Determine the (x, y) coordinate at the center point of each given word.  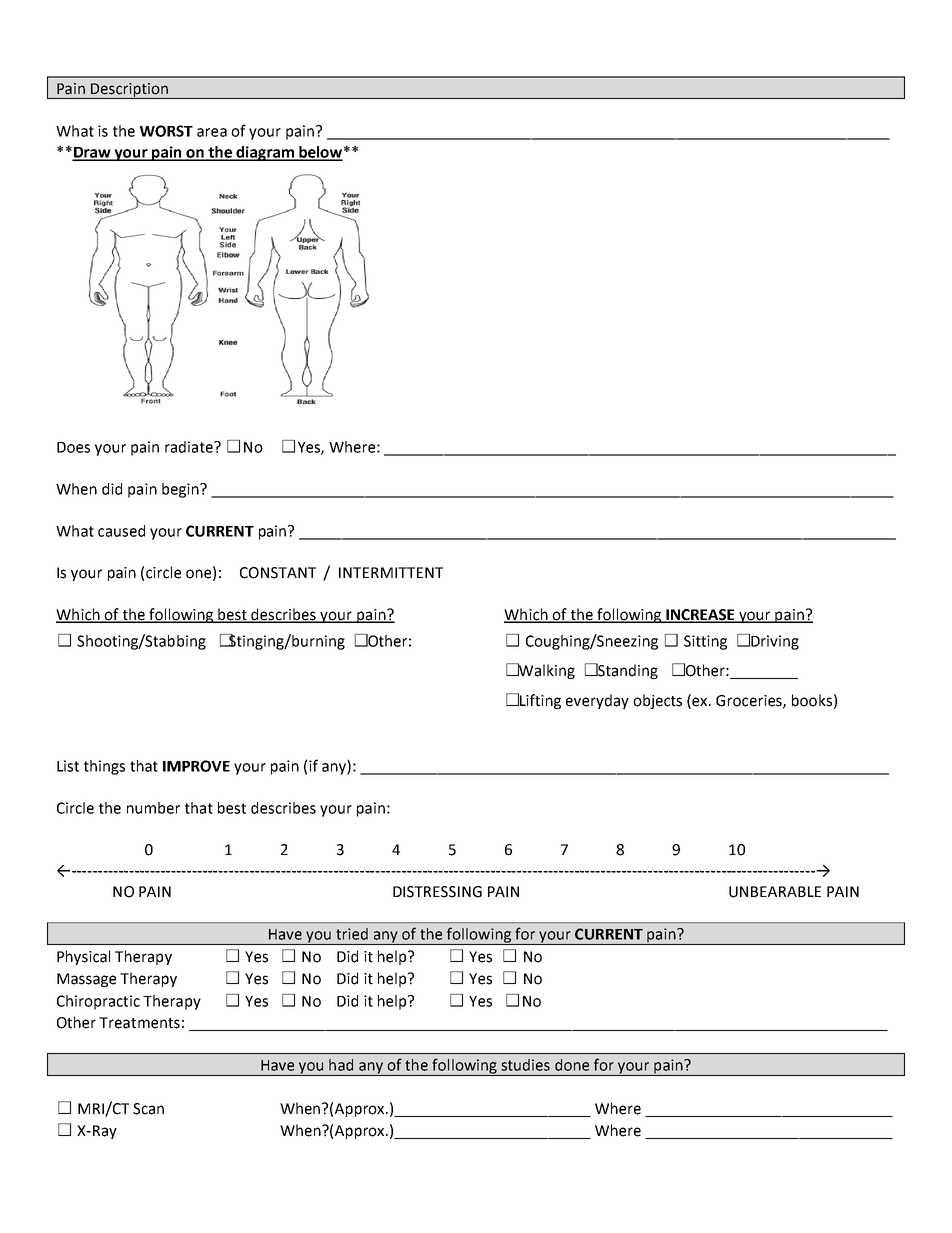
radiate (190, 447)
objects (657, 701)
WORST (166, 131)
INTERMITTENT (391, 572)
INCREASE (700, 616)
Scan (148, 1109)
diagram (265, 153)
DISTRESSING (437, 892)
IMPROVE (196, 766)
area (212, 132)
